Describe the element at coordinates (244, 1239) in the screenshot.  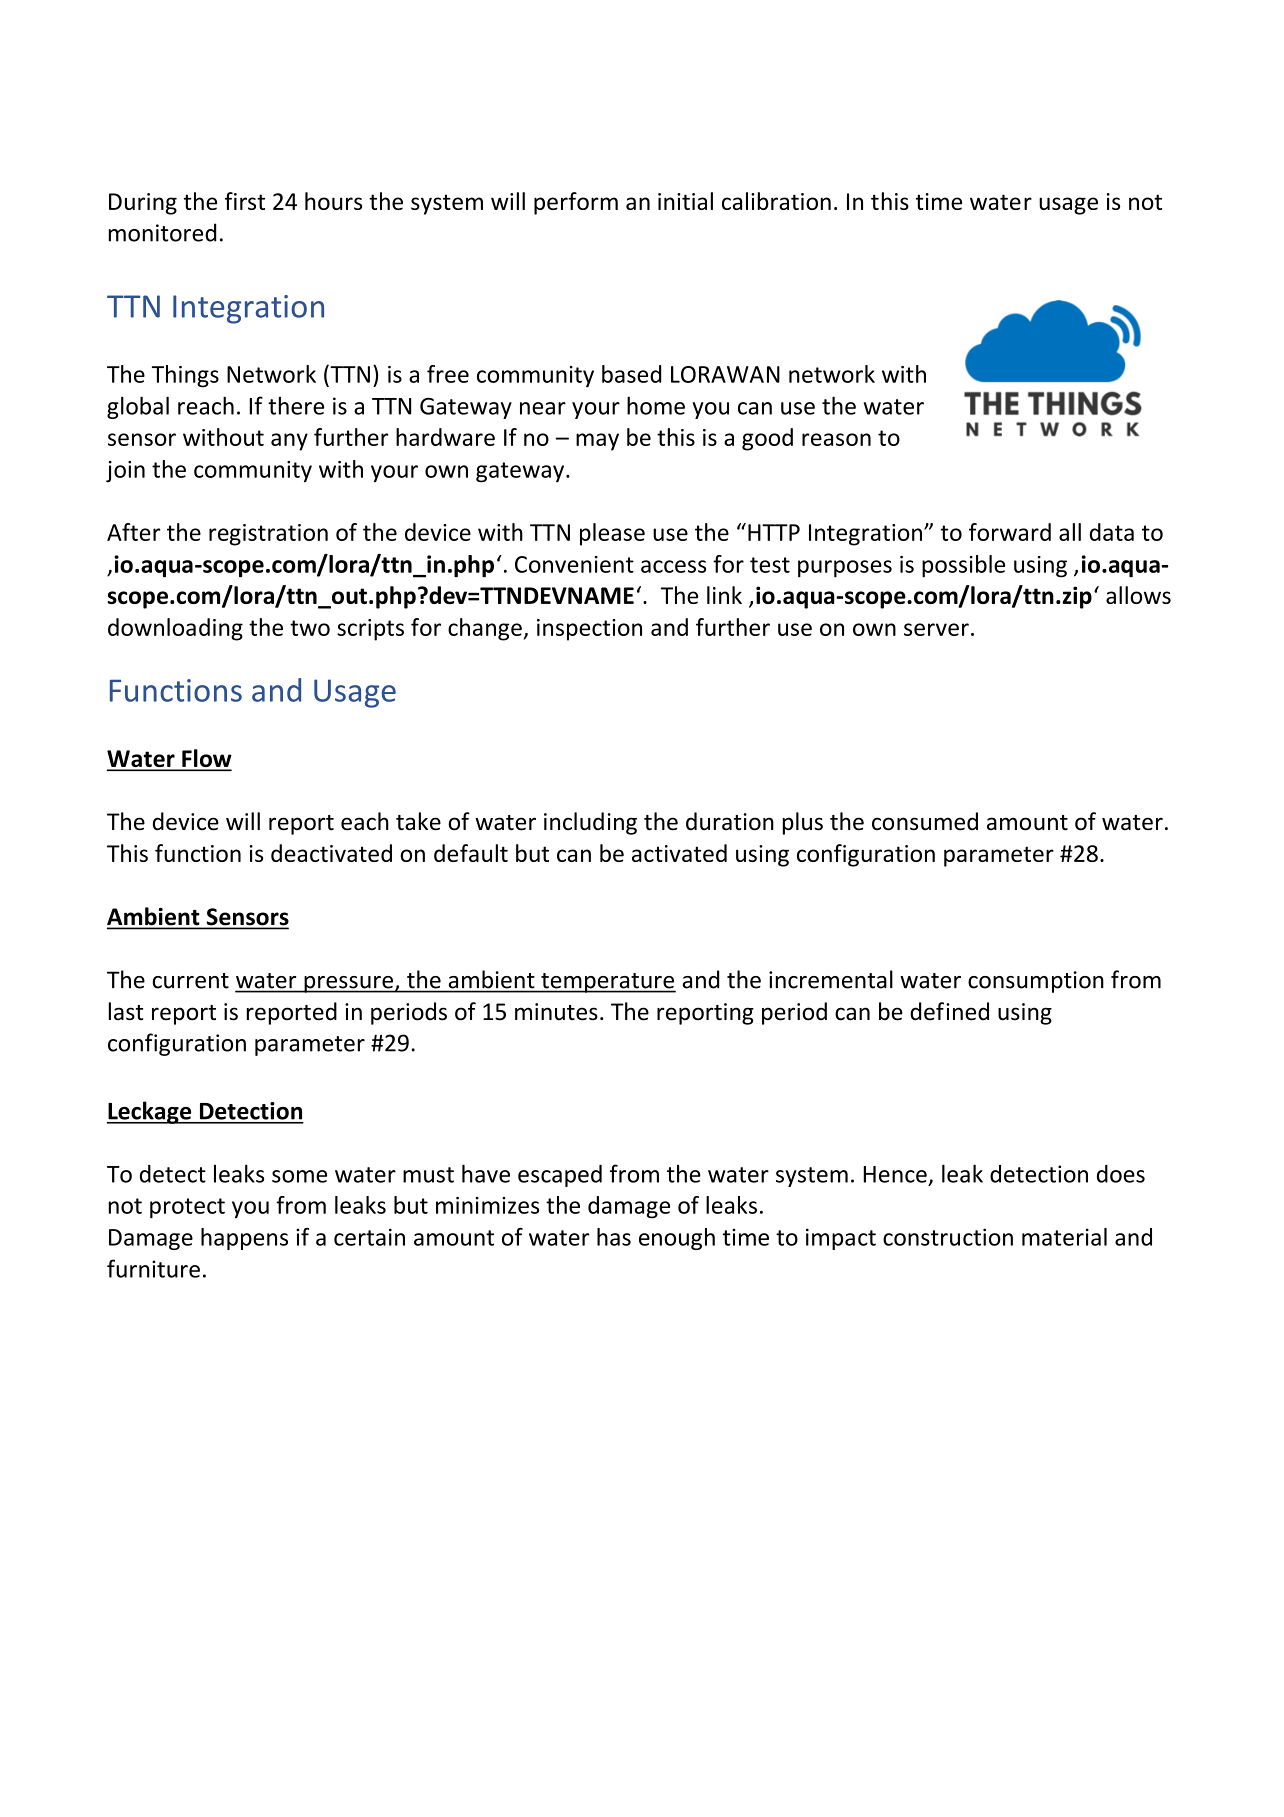
I see `happens` at that location.
